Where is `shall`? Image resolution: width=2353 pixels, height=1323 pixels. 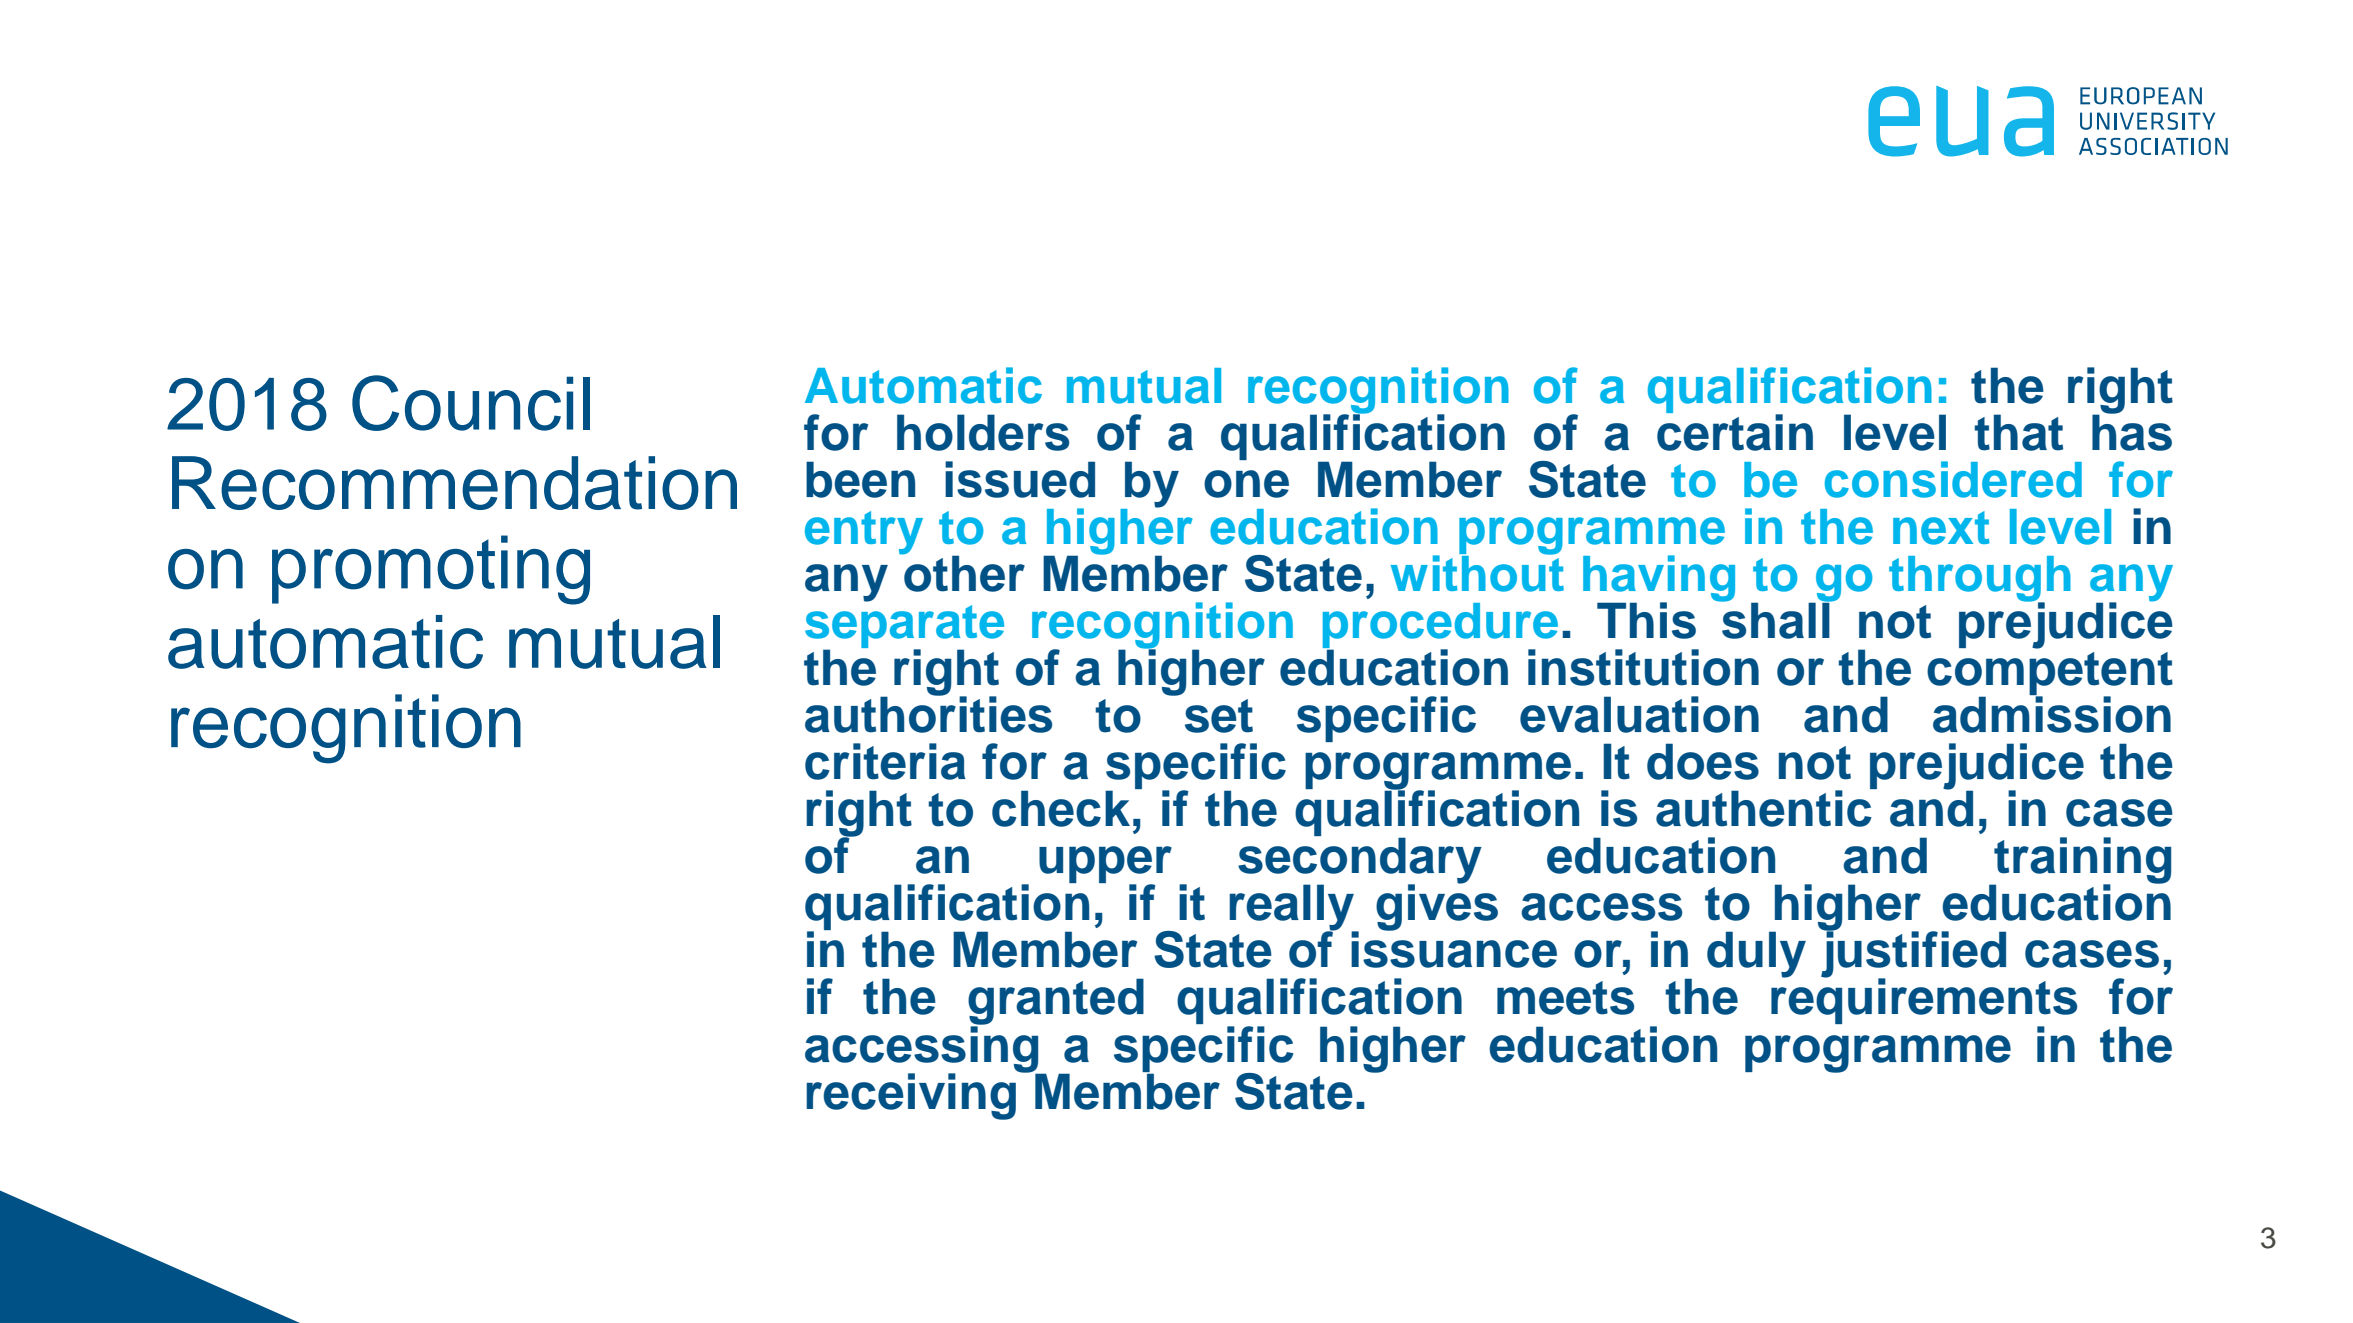
shall is located at coordinates (1776, 619).
